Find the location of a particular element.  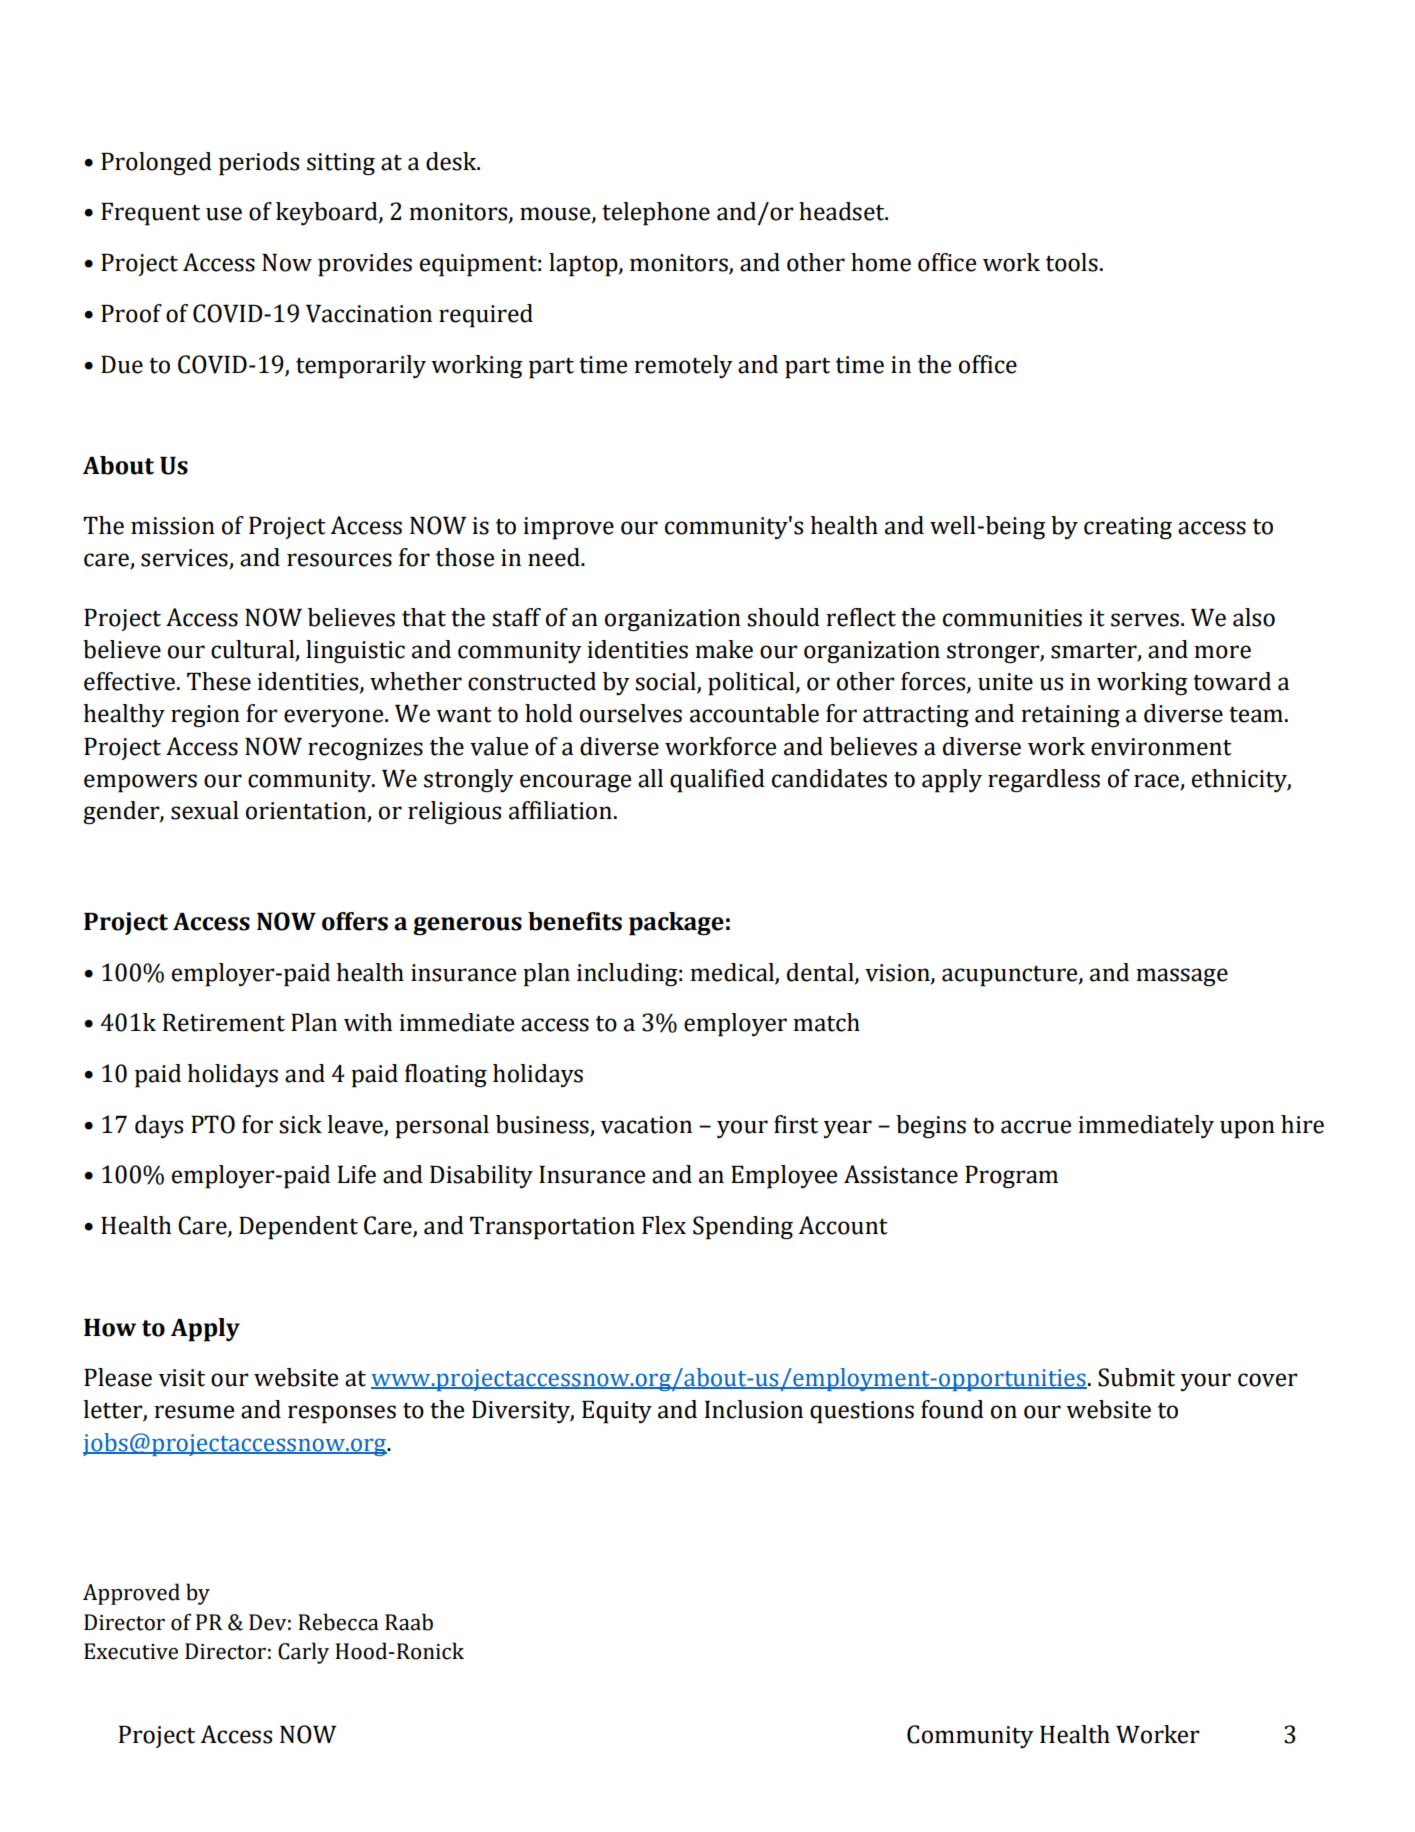

telephone is located at coordinates (656, 214).
